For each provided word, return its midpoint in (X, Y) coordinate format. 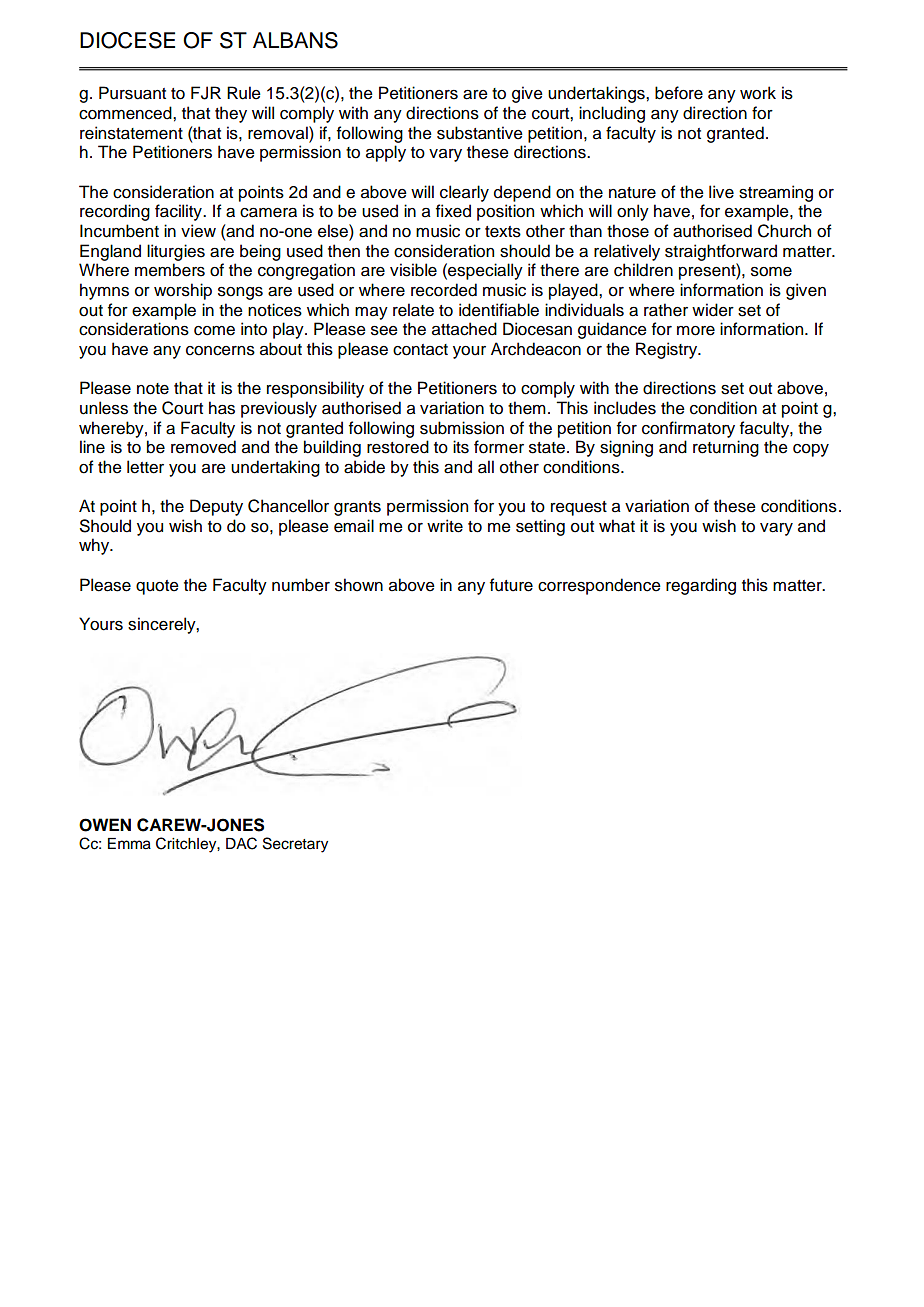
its (461, 447)
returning (726, 448)
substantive (480, 133)
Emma (129, 844)
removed (203, 447)
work (758, 93)
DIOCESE (127, 40)
